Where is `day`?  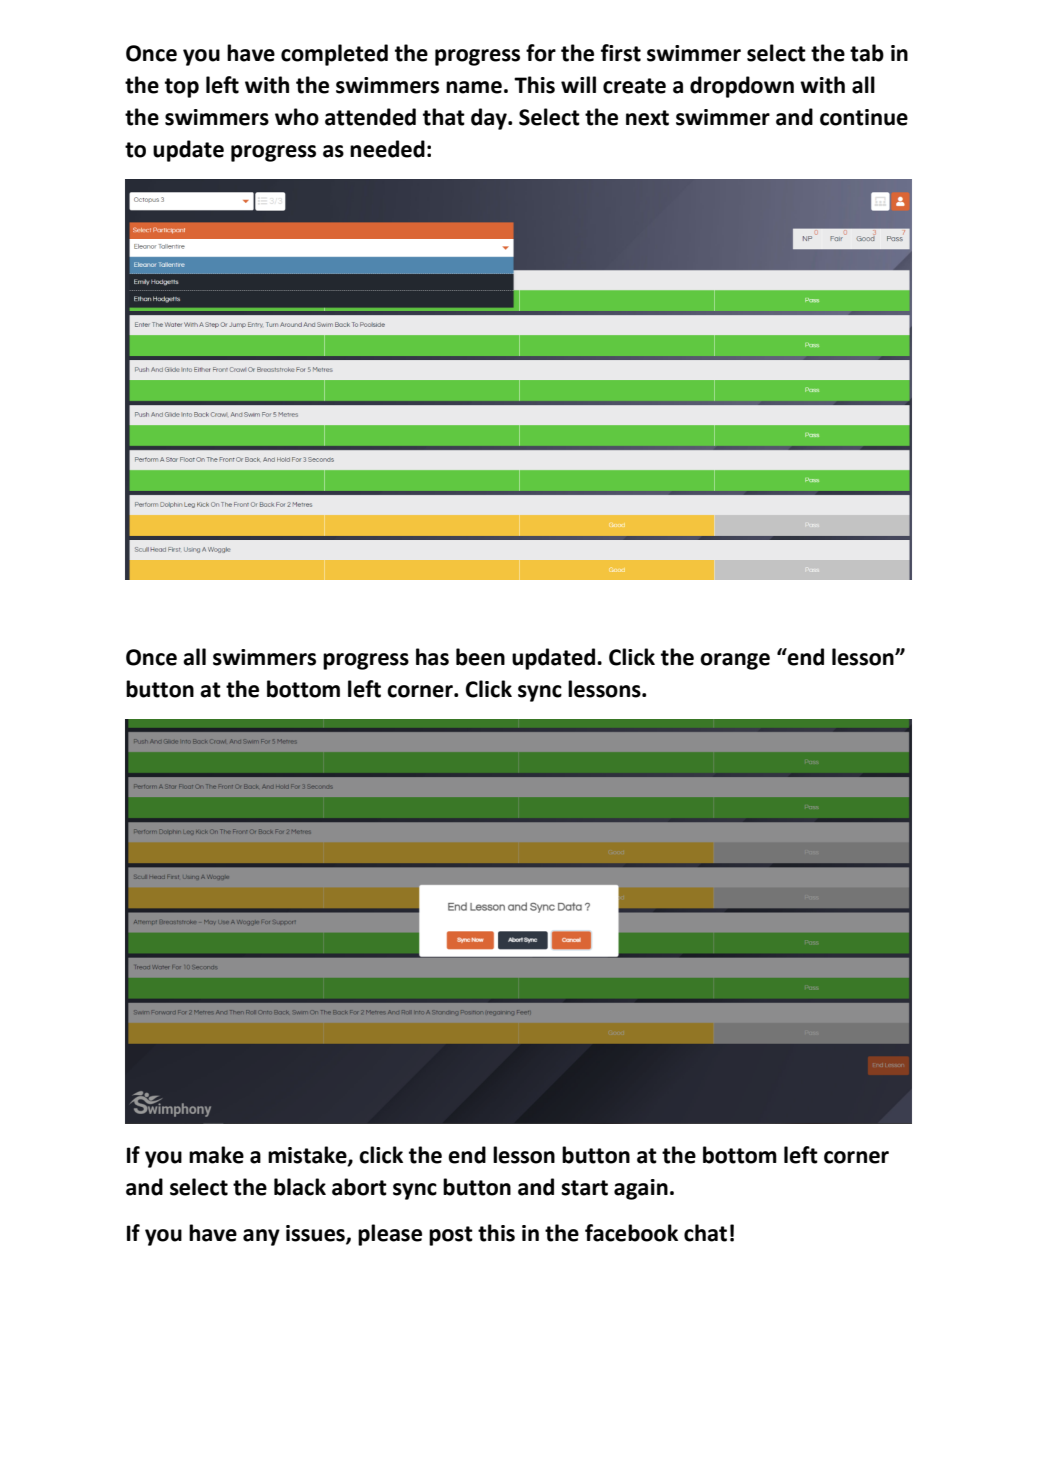
day is located at coordinates (490, 119).
